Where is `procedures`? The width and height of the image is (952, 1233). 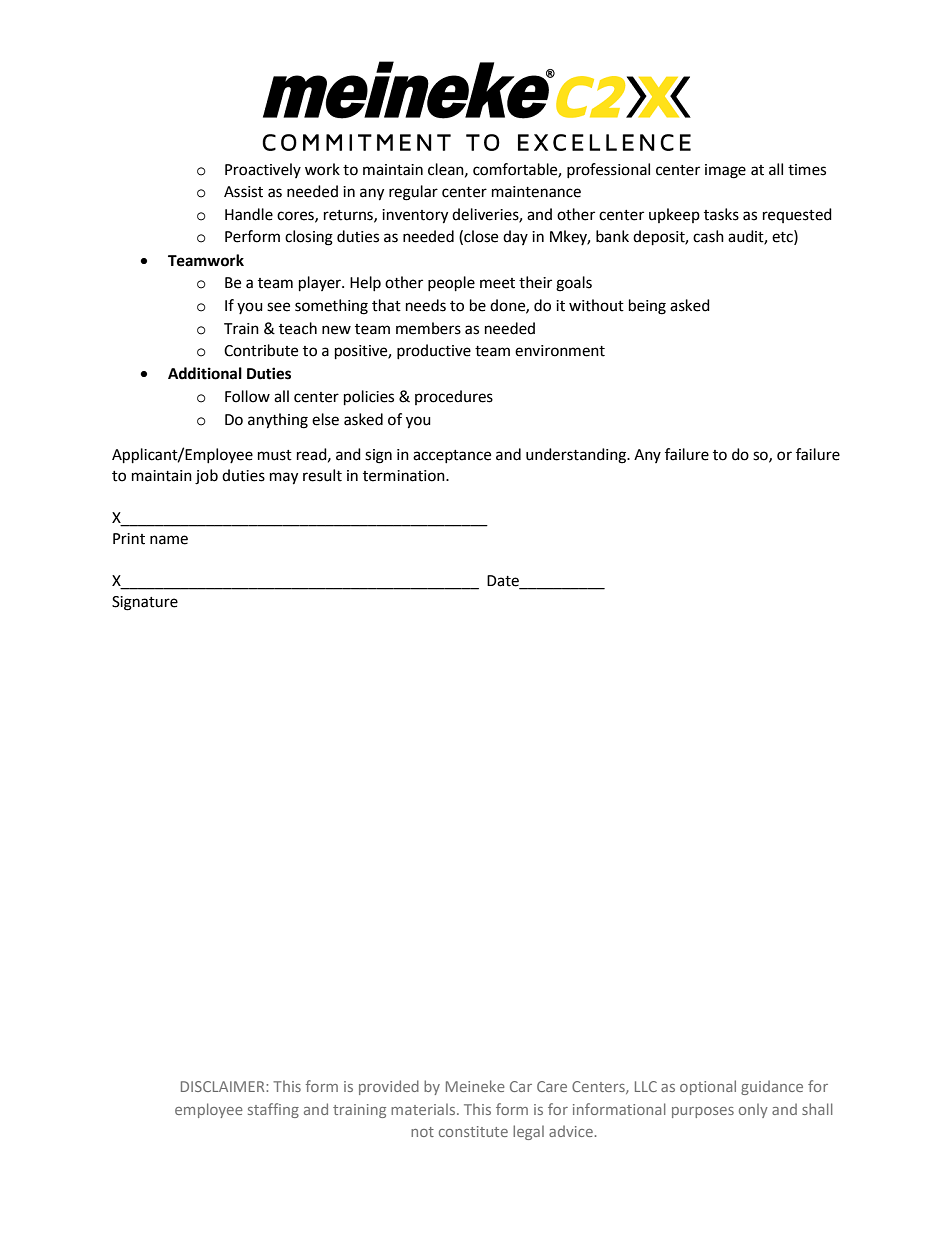
procedures is located at coordinates (454, 397).
